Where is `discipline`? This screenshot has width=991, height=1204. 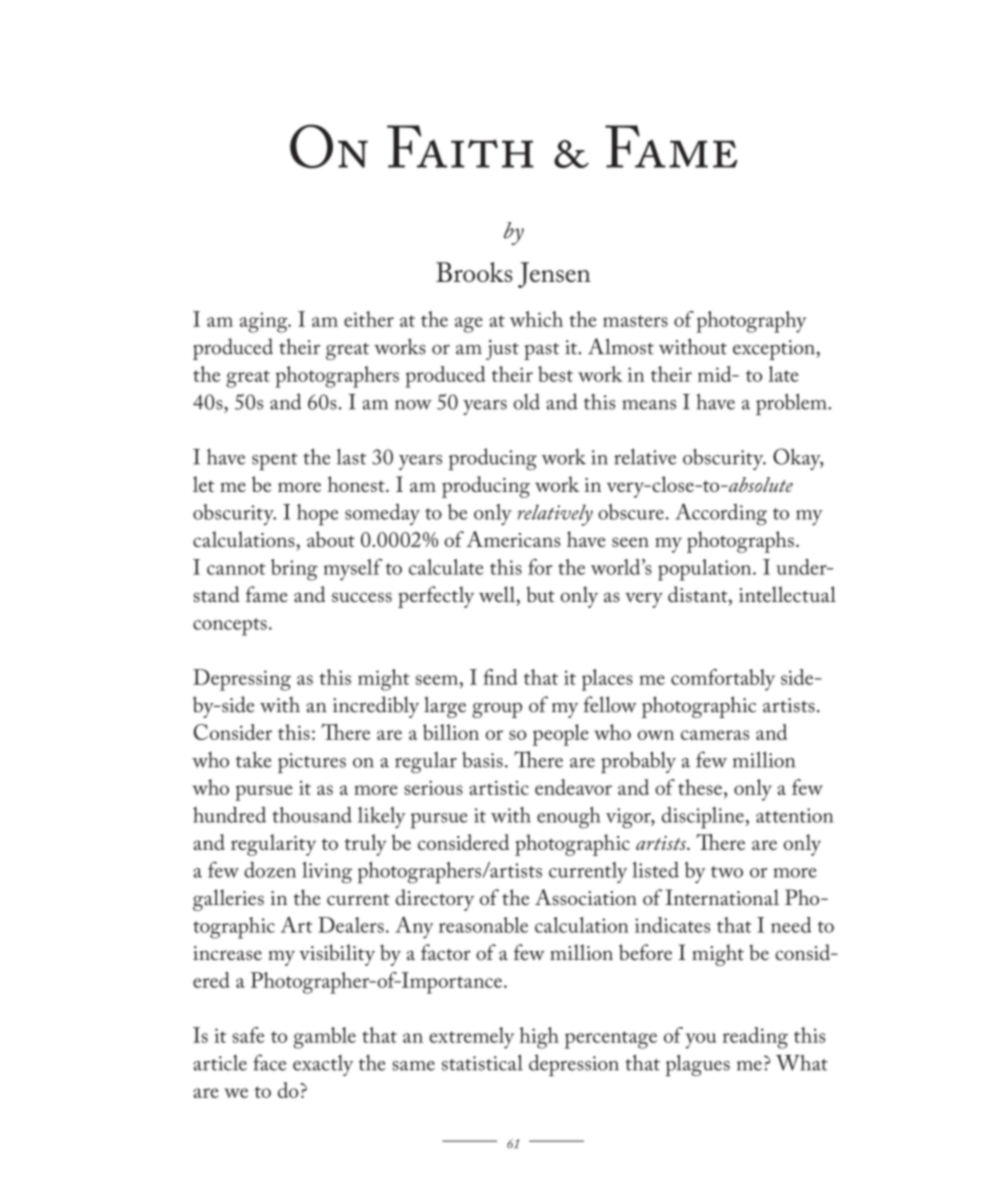
discipline is located at coordinates (703, 818).
